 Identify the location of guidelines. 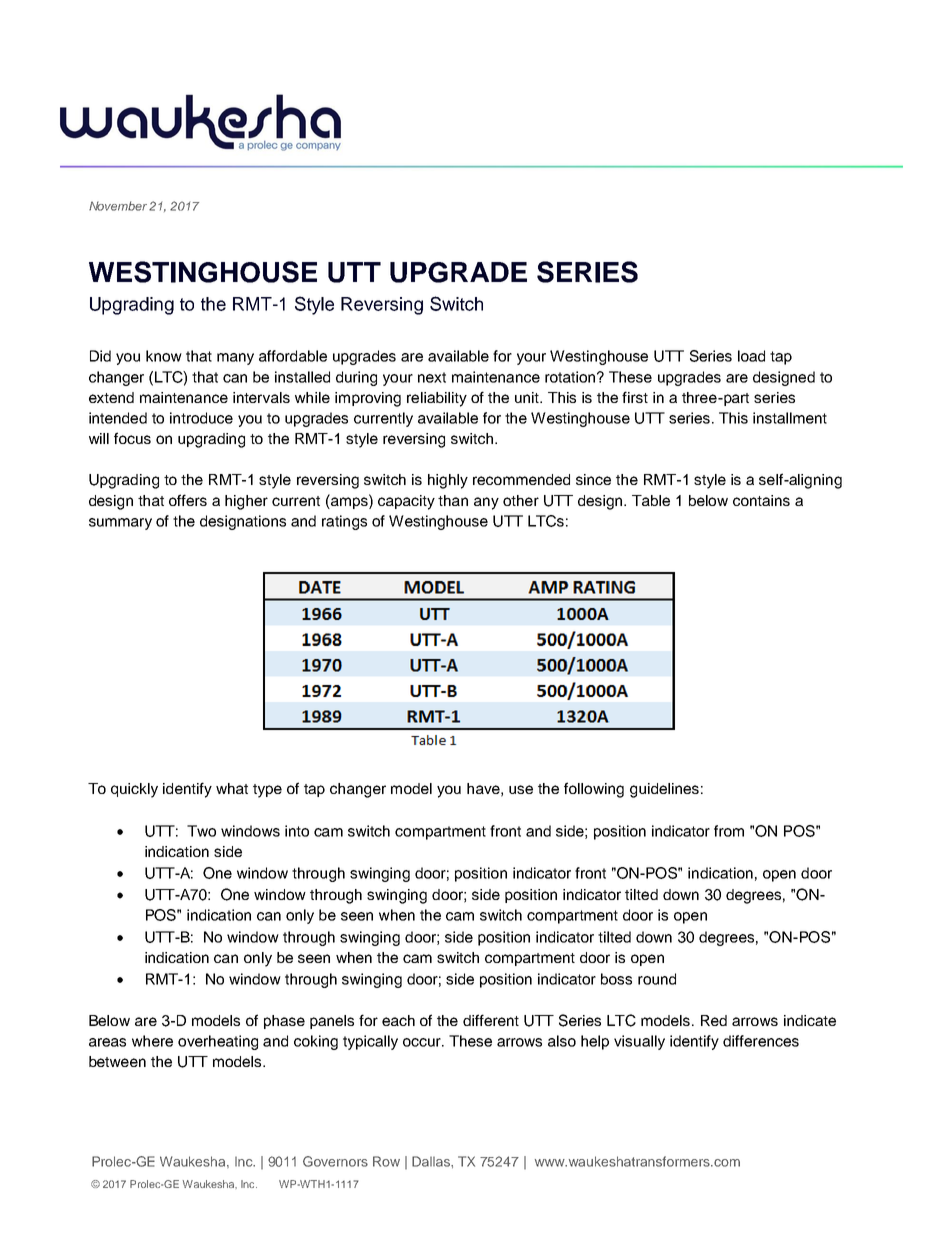
(664, 790).
